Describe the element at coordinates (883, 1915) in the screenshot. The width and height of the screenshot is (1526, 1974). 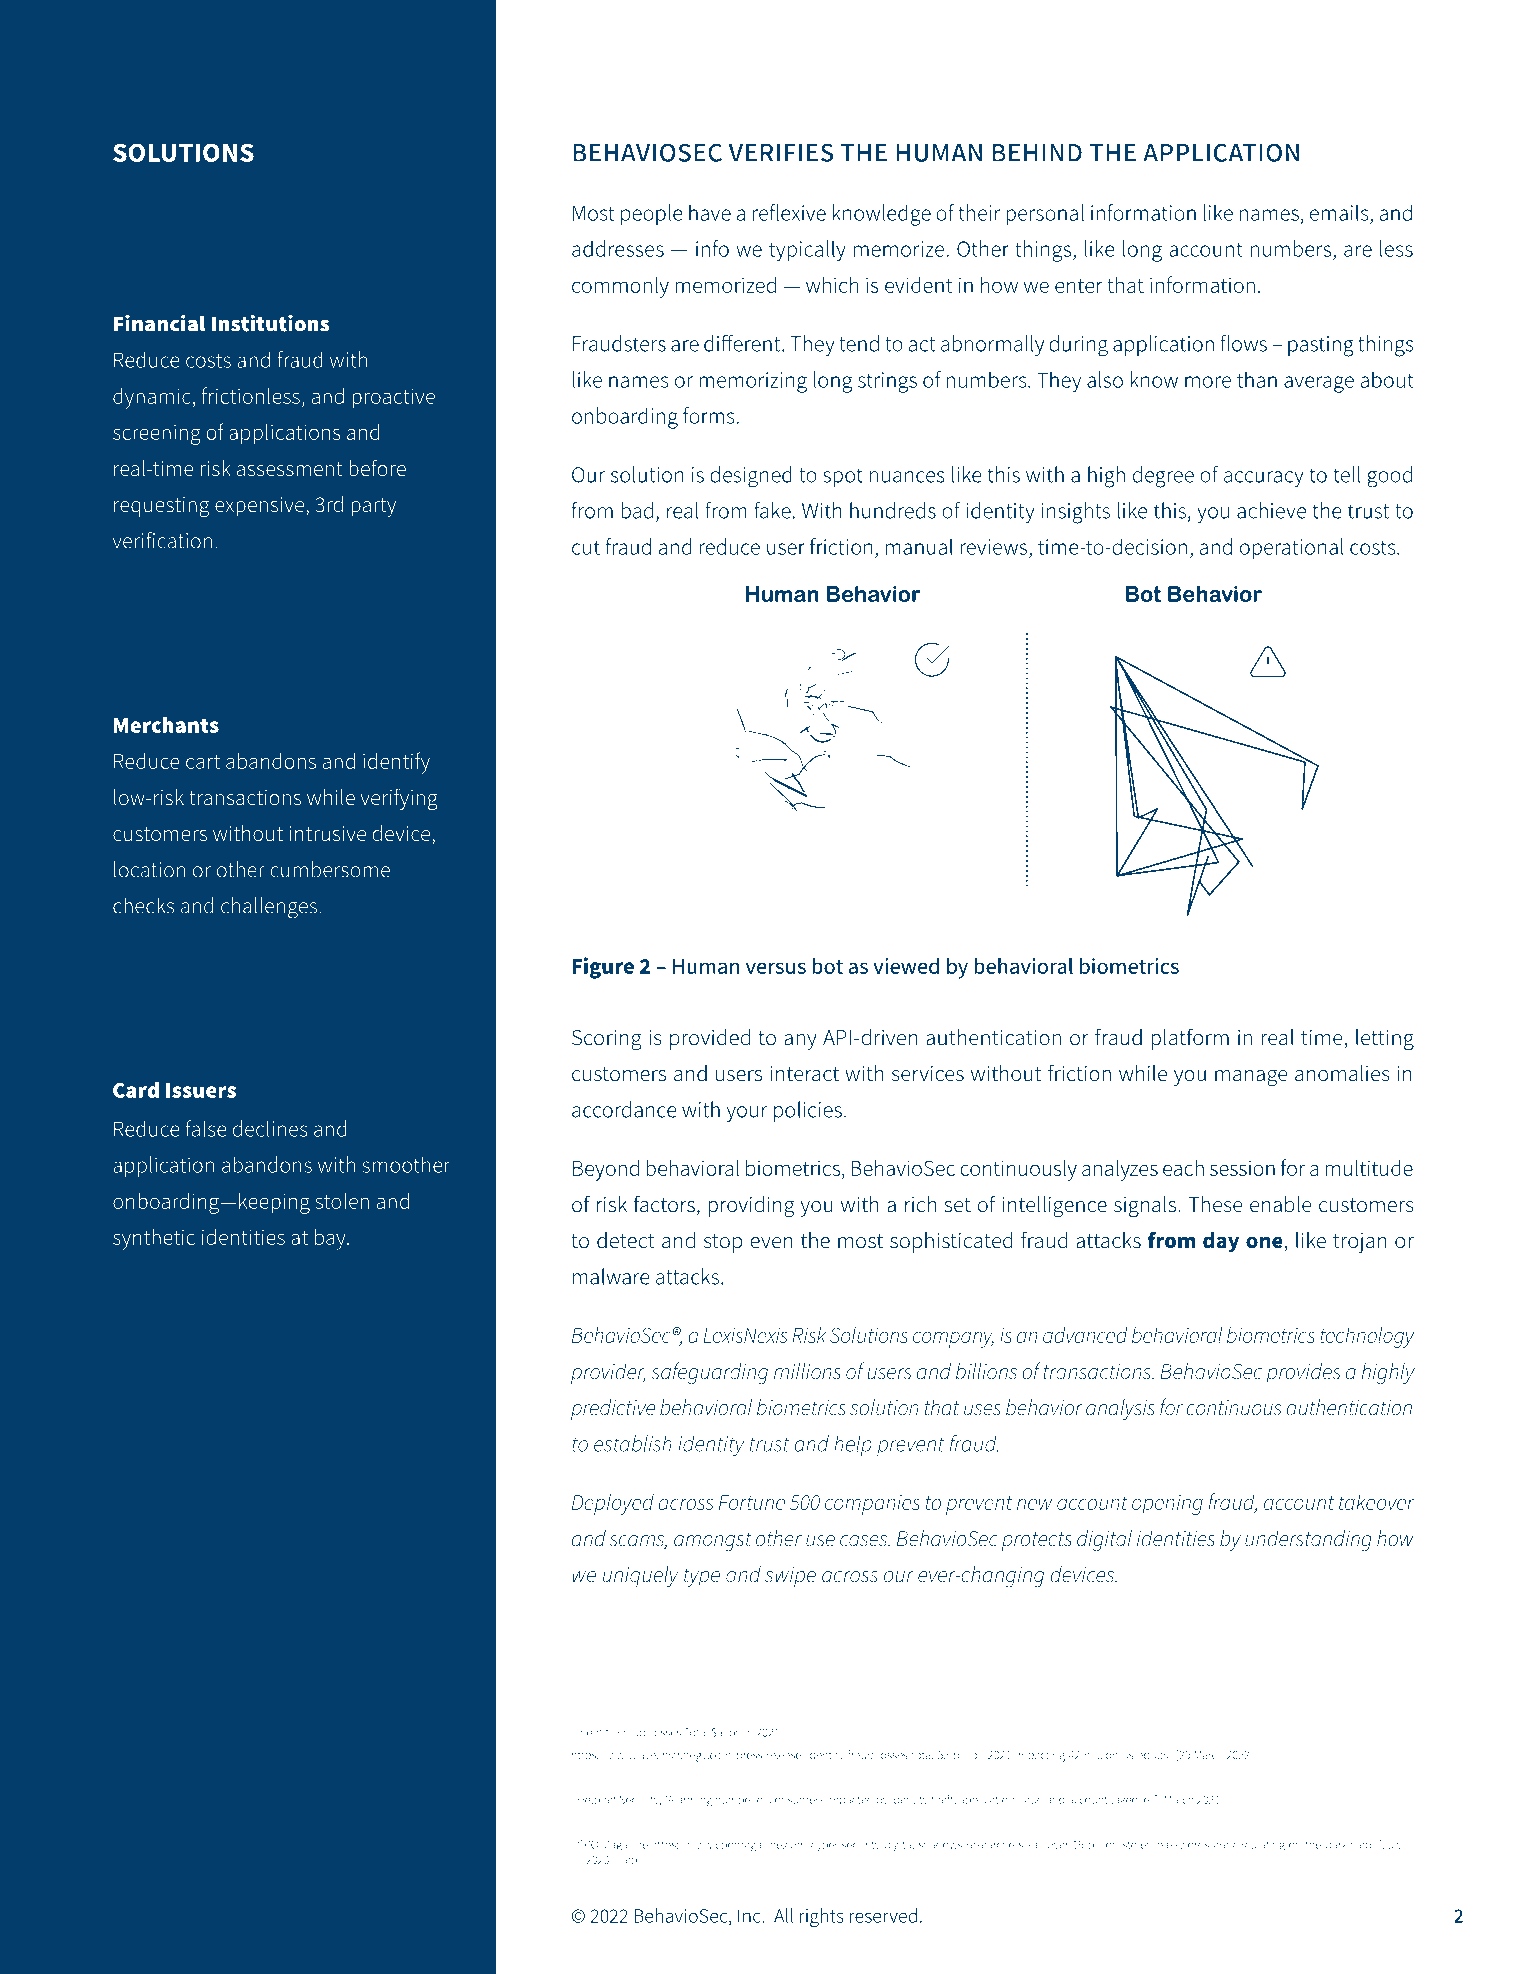
I see `reserved` at that location.
